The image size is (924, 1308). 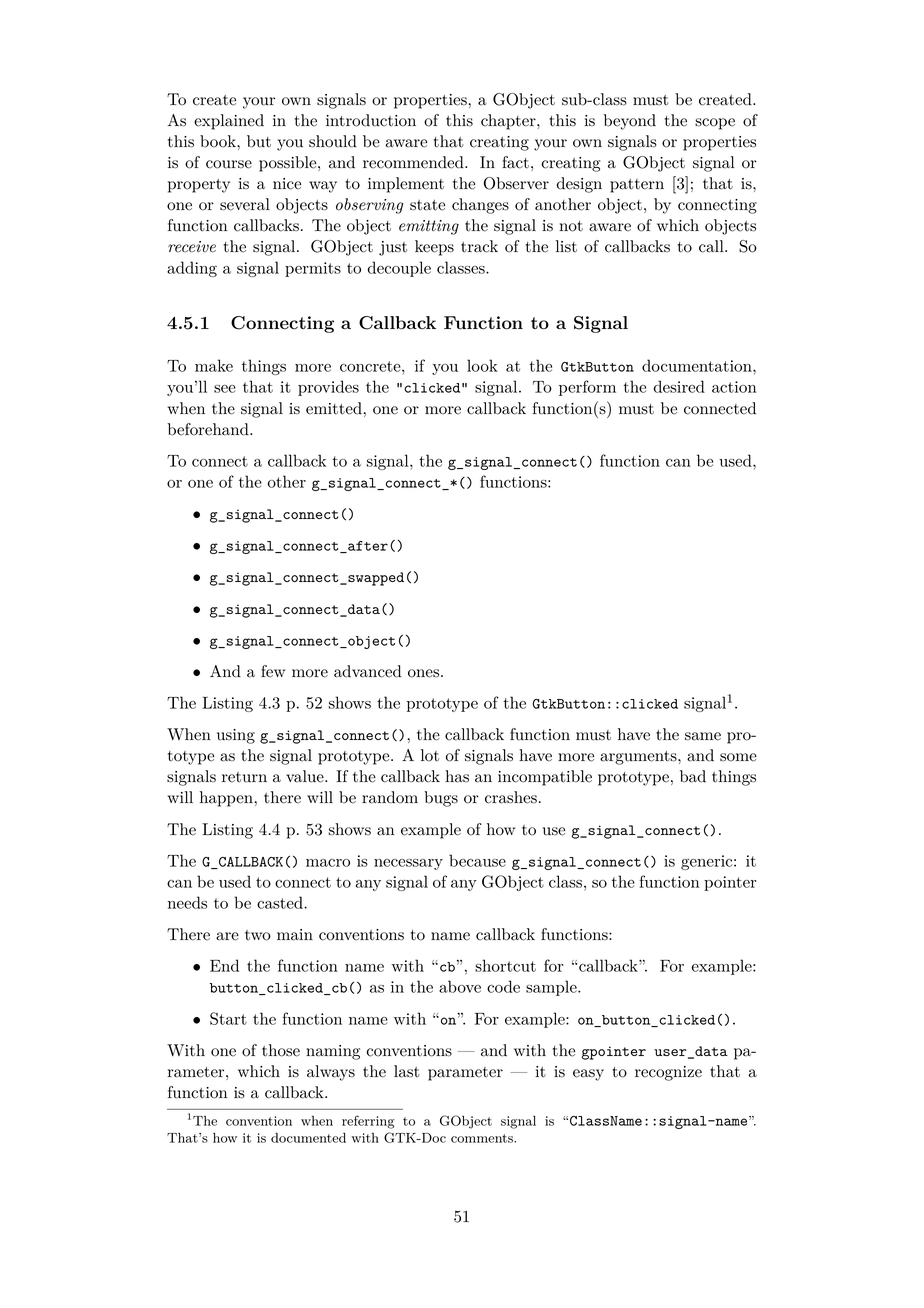 I want to click on recommended, so click(x=414, y=162).
